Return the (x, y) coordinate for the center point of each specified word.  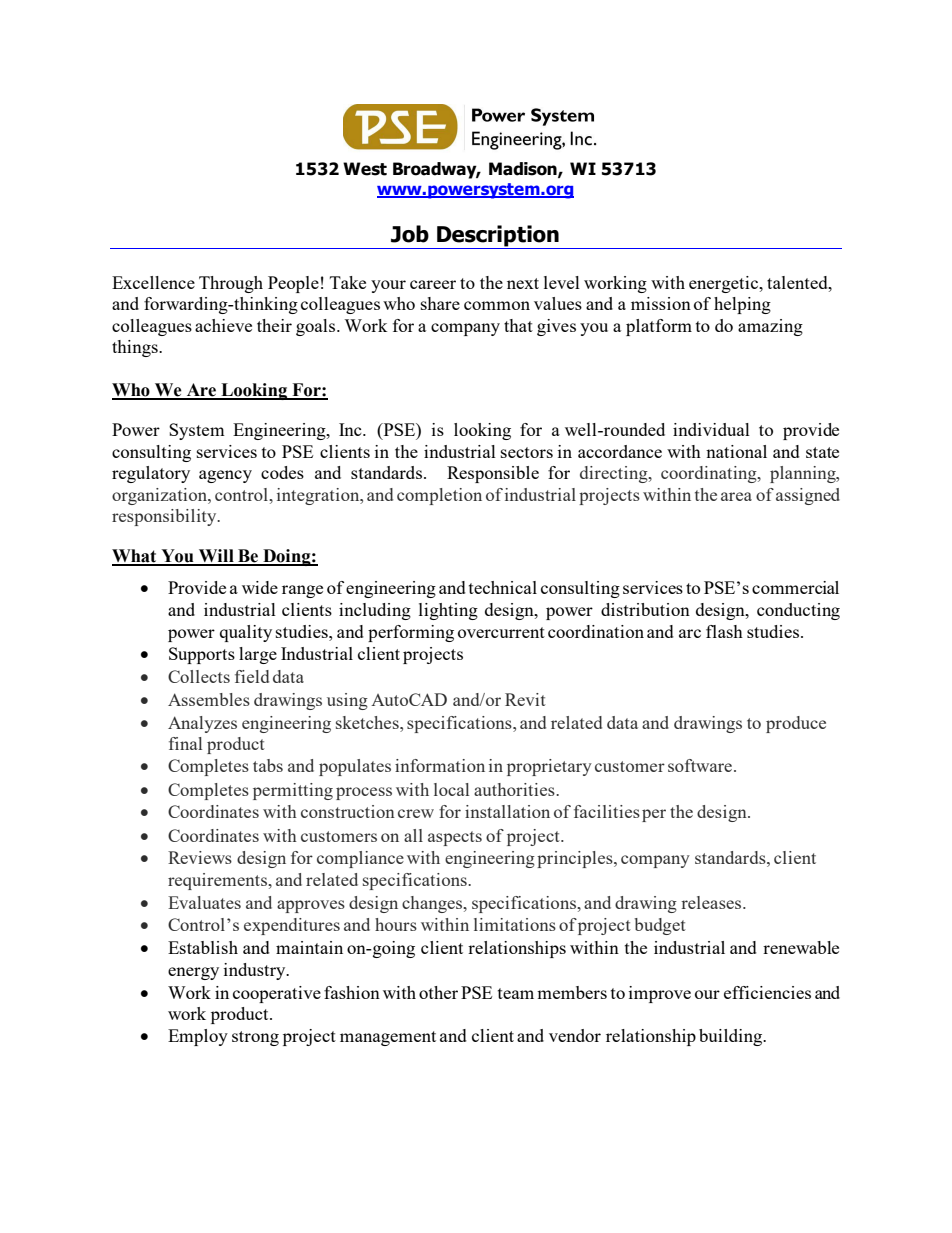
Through (231, 284)
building (732, 1037)
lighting (448, 611)
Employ (198, 1037)
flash (724, 631)
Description (498, 237)
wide (260, 587)
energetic (725, 284)
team (516, 993)
